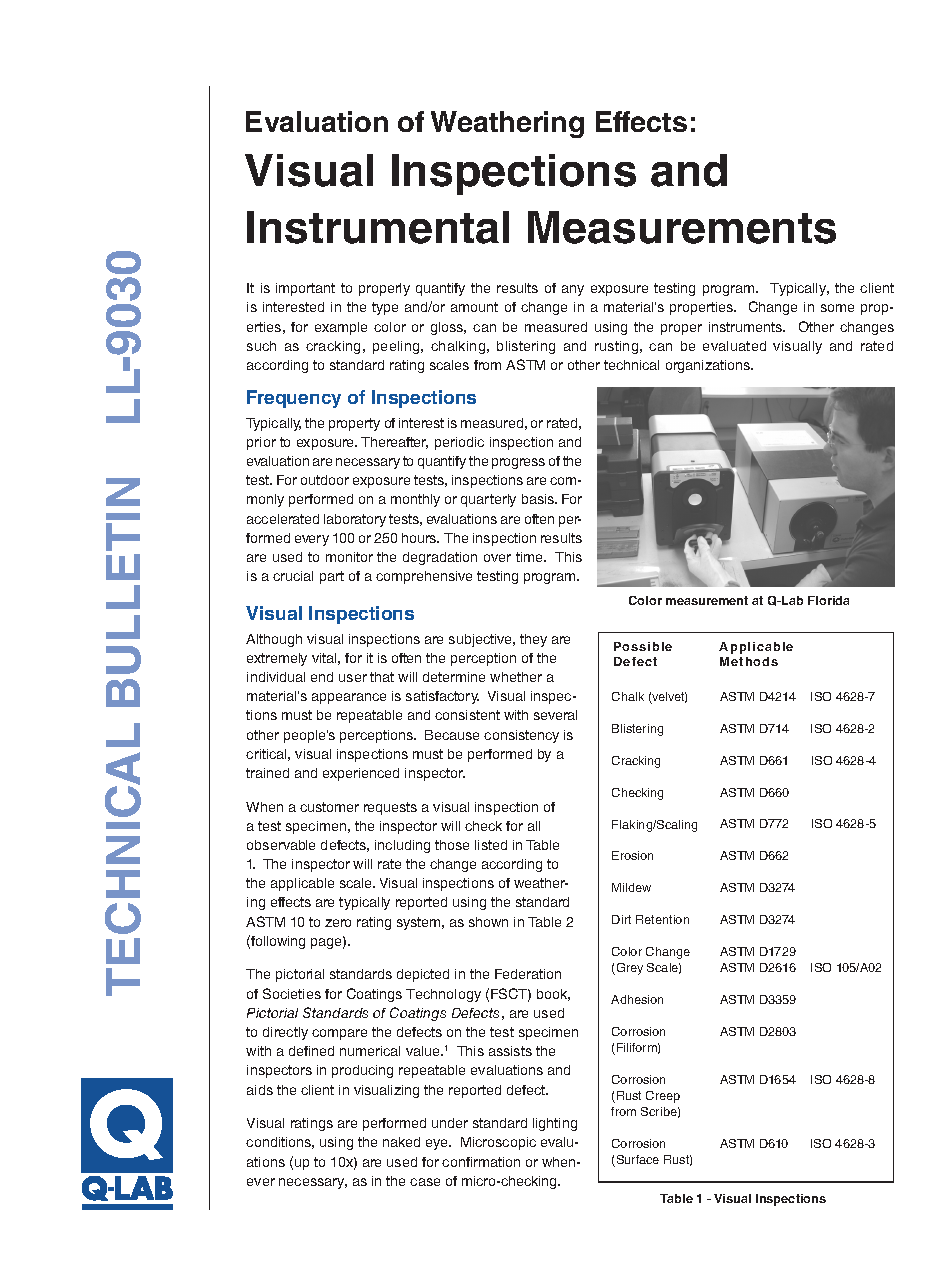 The height and width of the document is (1267, 952). I want to click on whether, so click(516, 677).
